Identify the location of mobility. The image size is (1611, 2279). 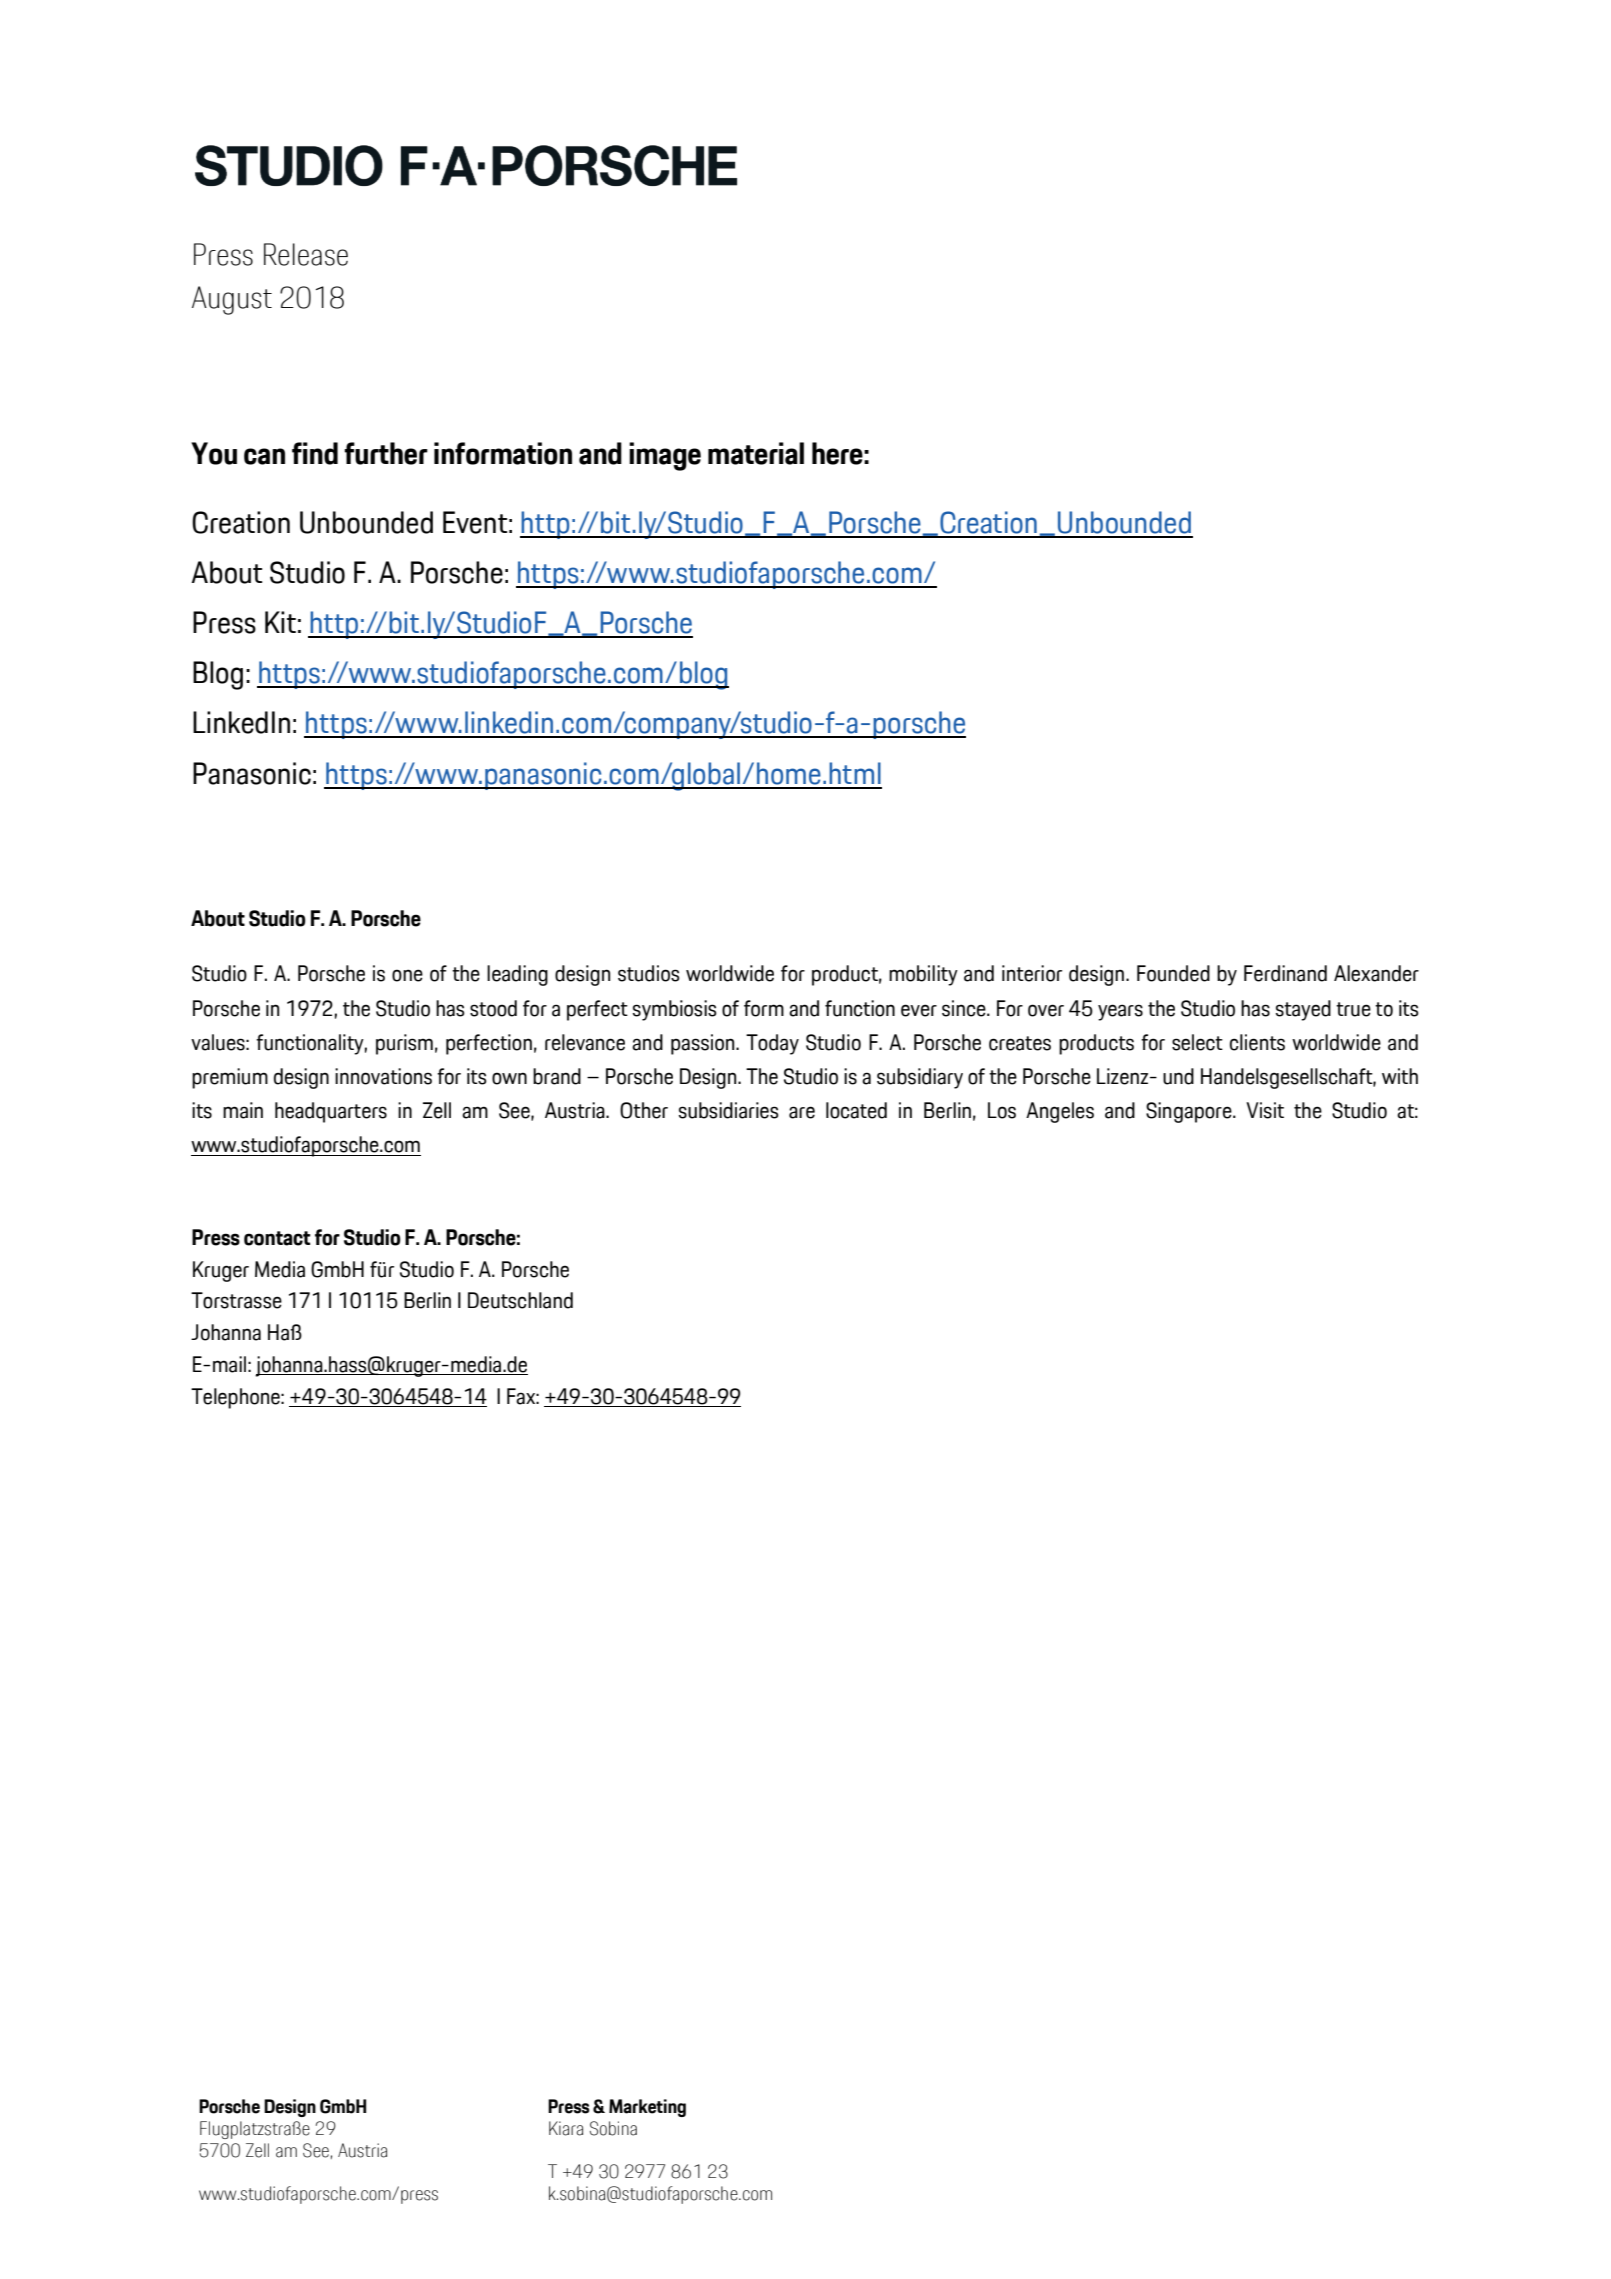
(923, 975).
